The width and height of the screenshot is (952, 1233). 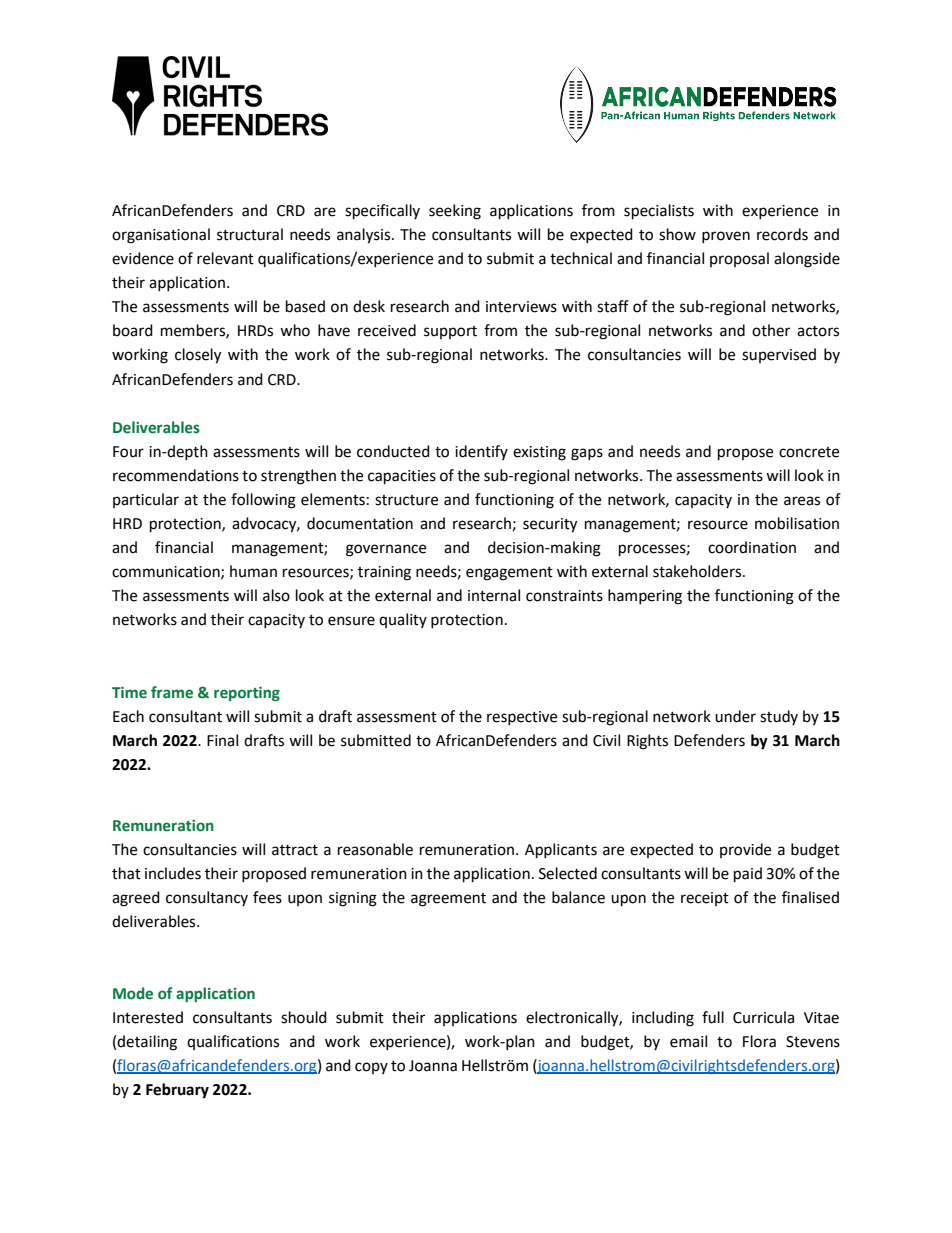 I want to click on identify, so click(x=481, y=452).
